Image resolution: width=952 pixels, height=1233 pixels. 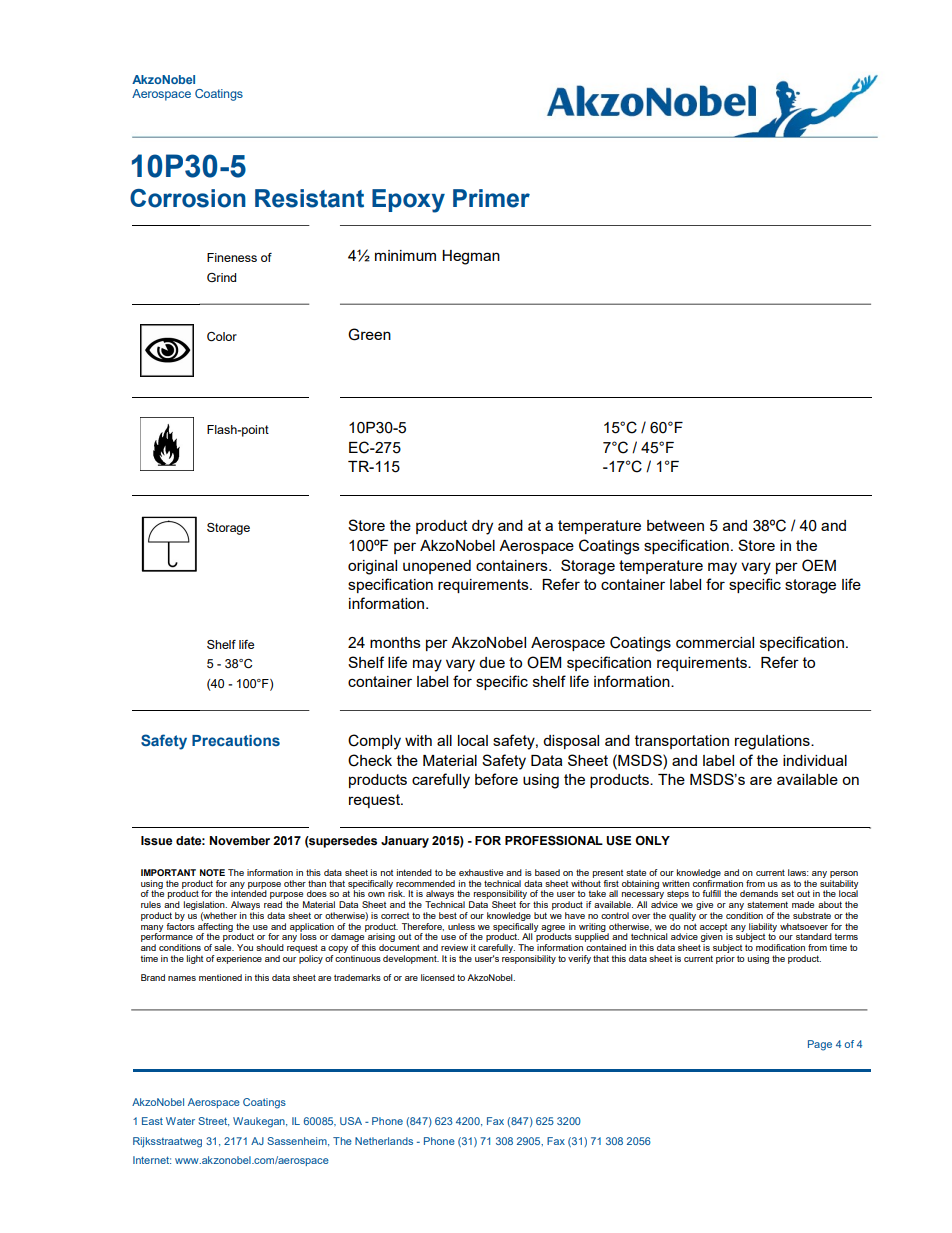 I want to click on Water, so click(x=180, y=1121).
